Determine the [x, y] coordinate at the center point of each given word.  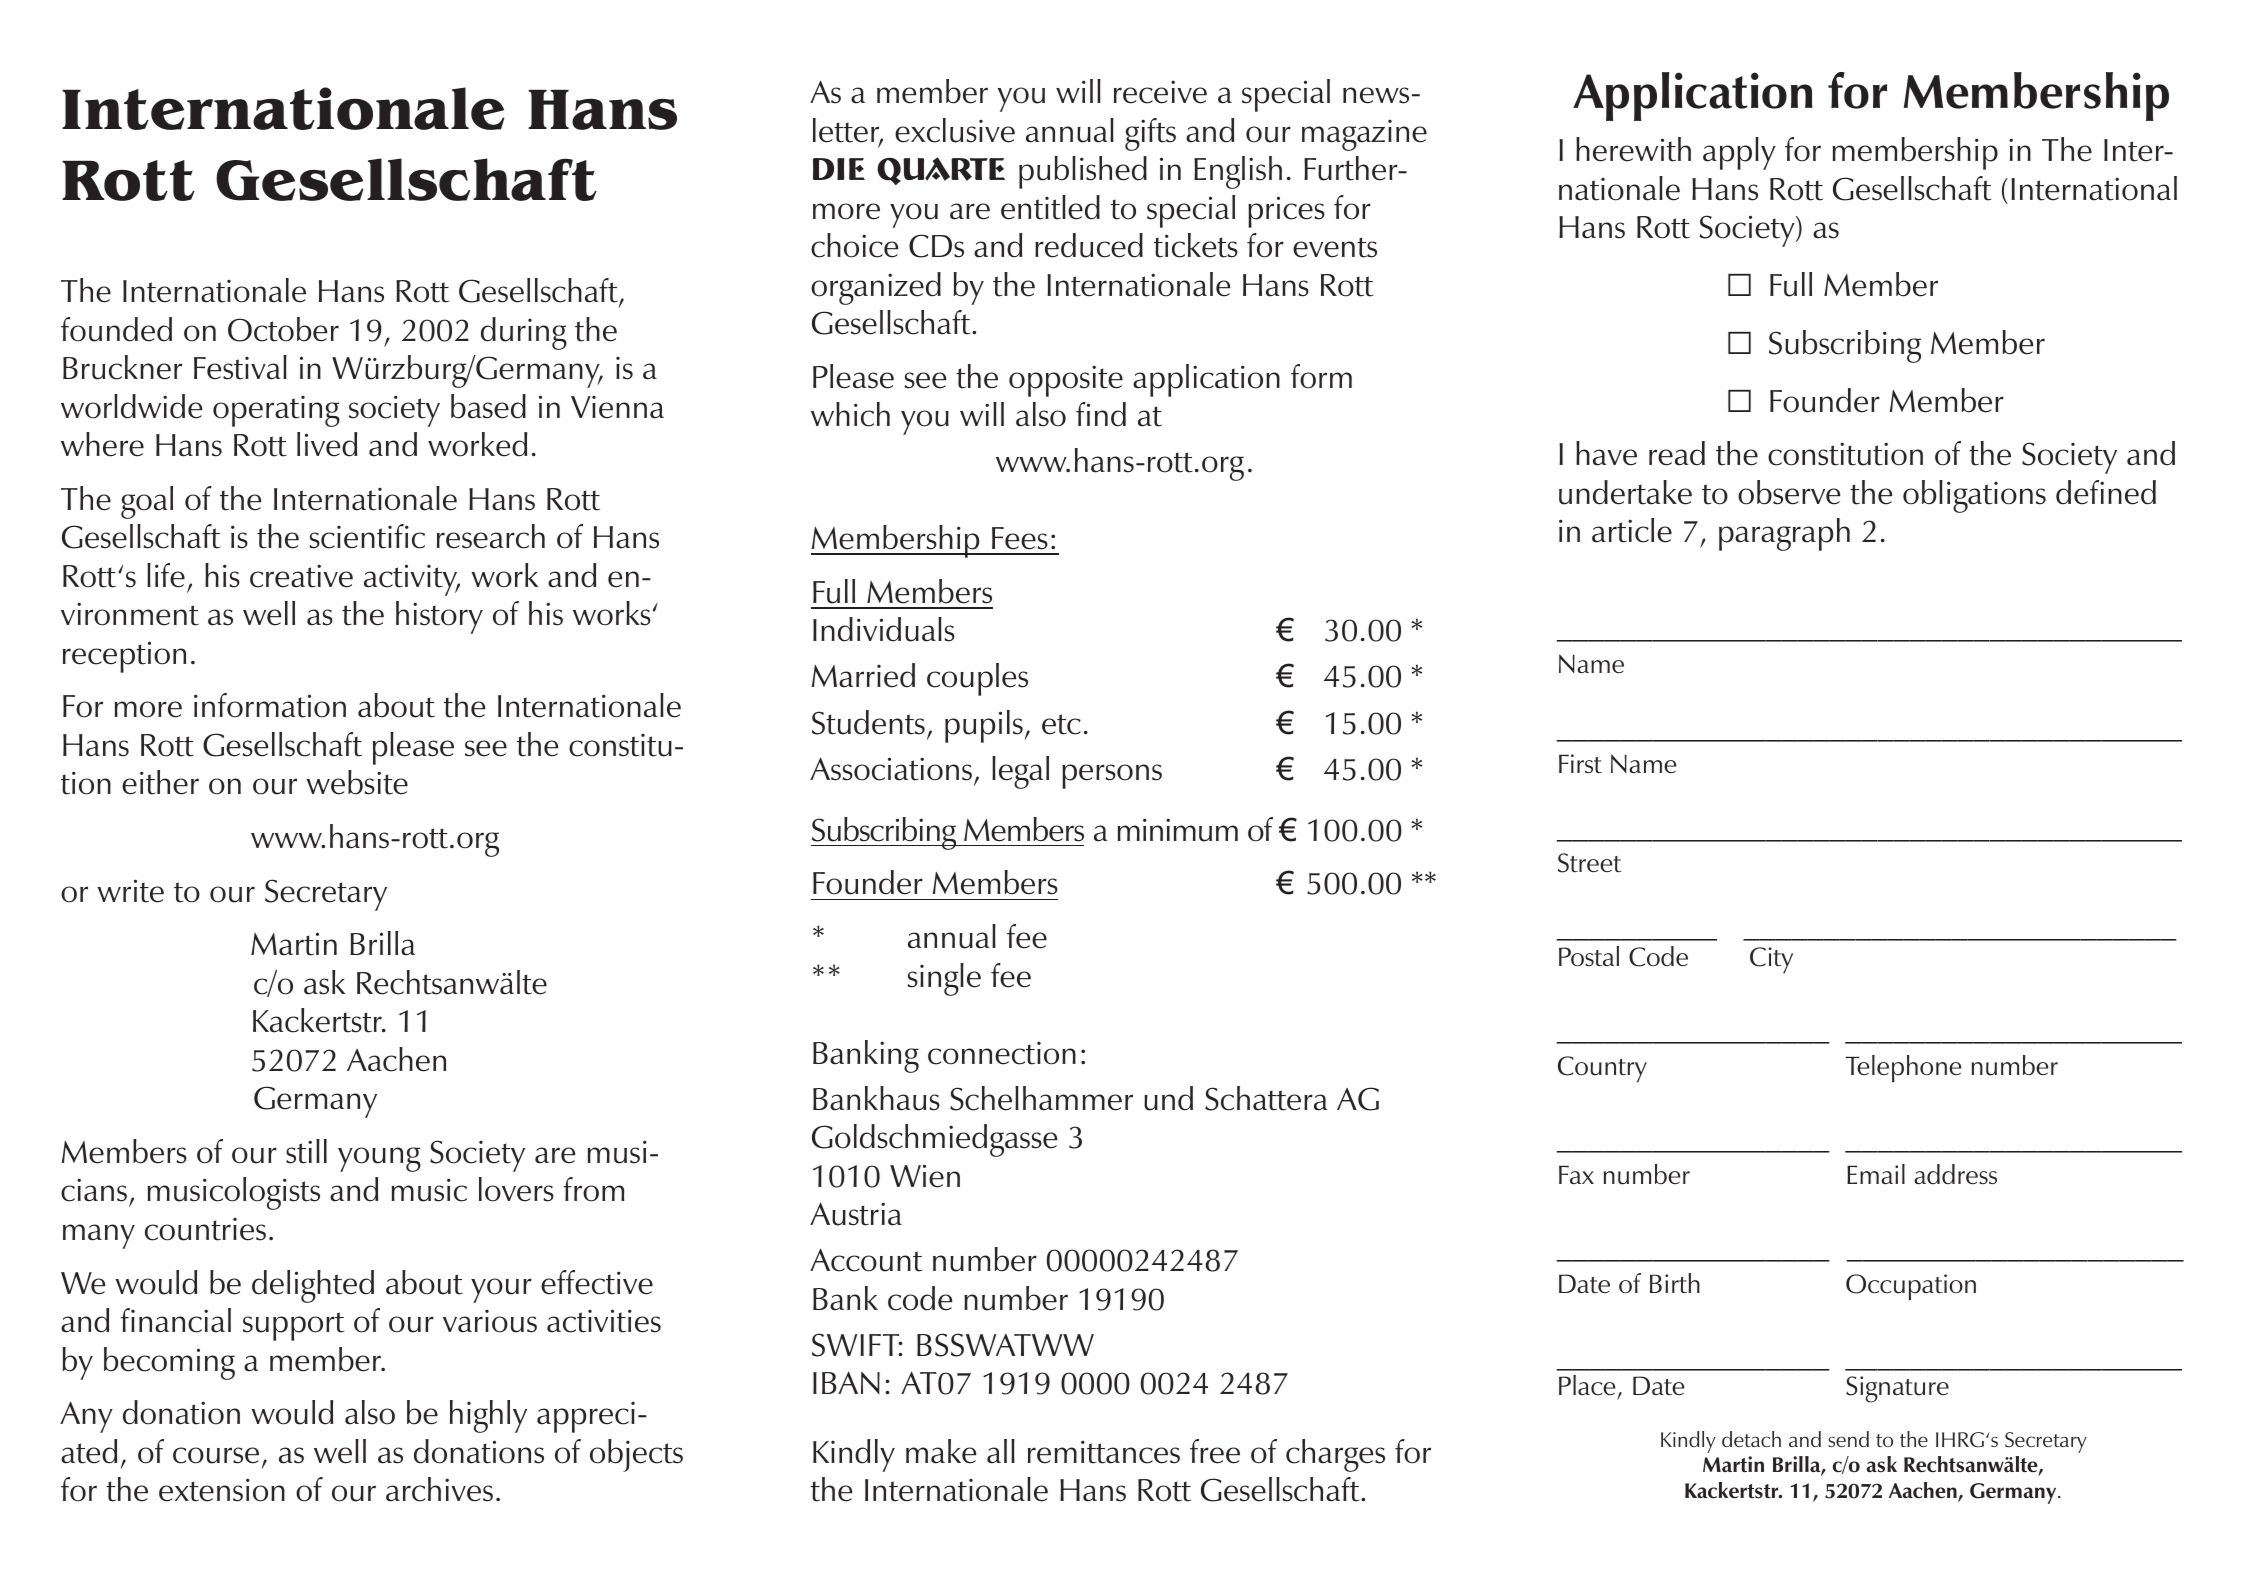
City [1771, 960]
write [130, 891]
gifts [1150, 134]
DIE [839, 169]
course [216, 1455]
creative [301, 576]
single [944, 979]
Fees [1020, 538]
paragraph [1784, 534]
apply [1739, 153]
